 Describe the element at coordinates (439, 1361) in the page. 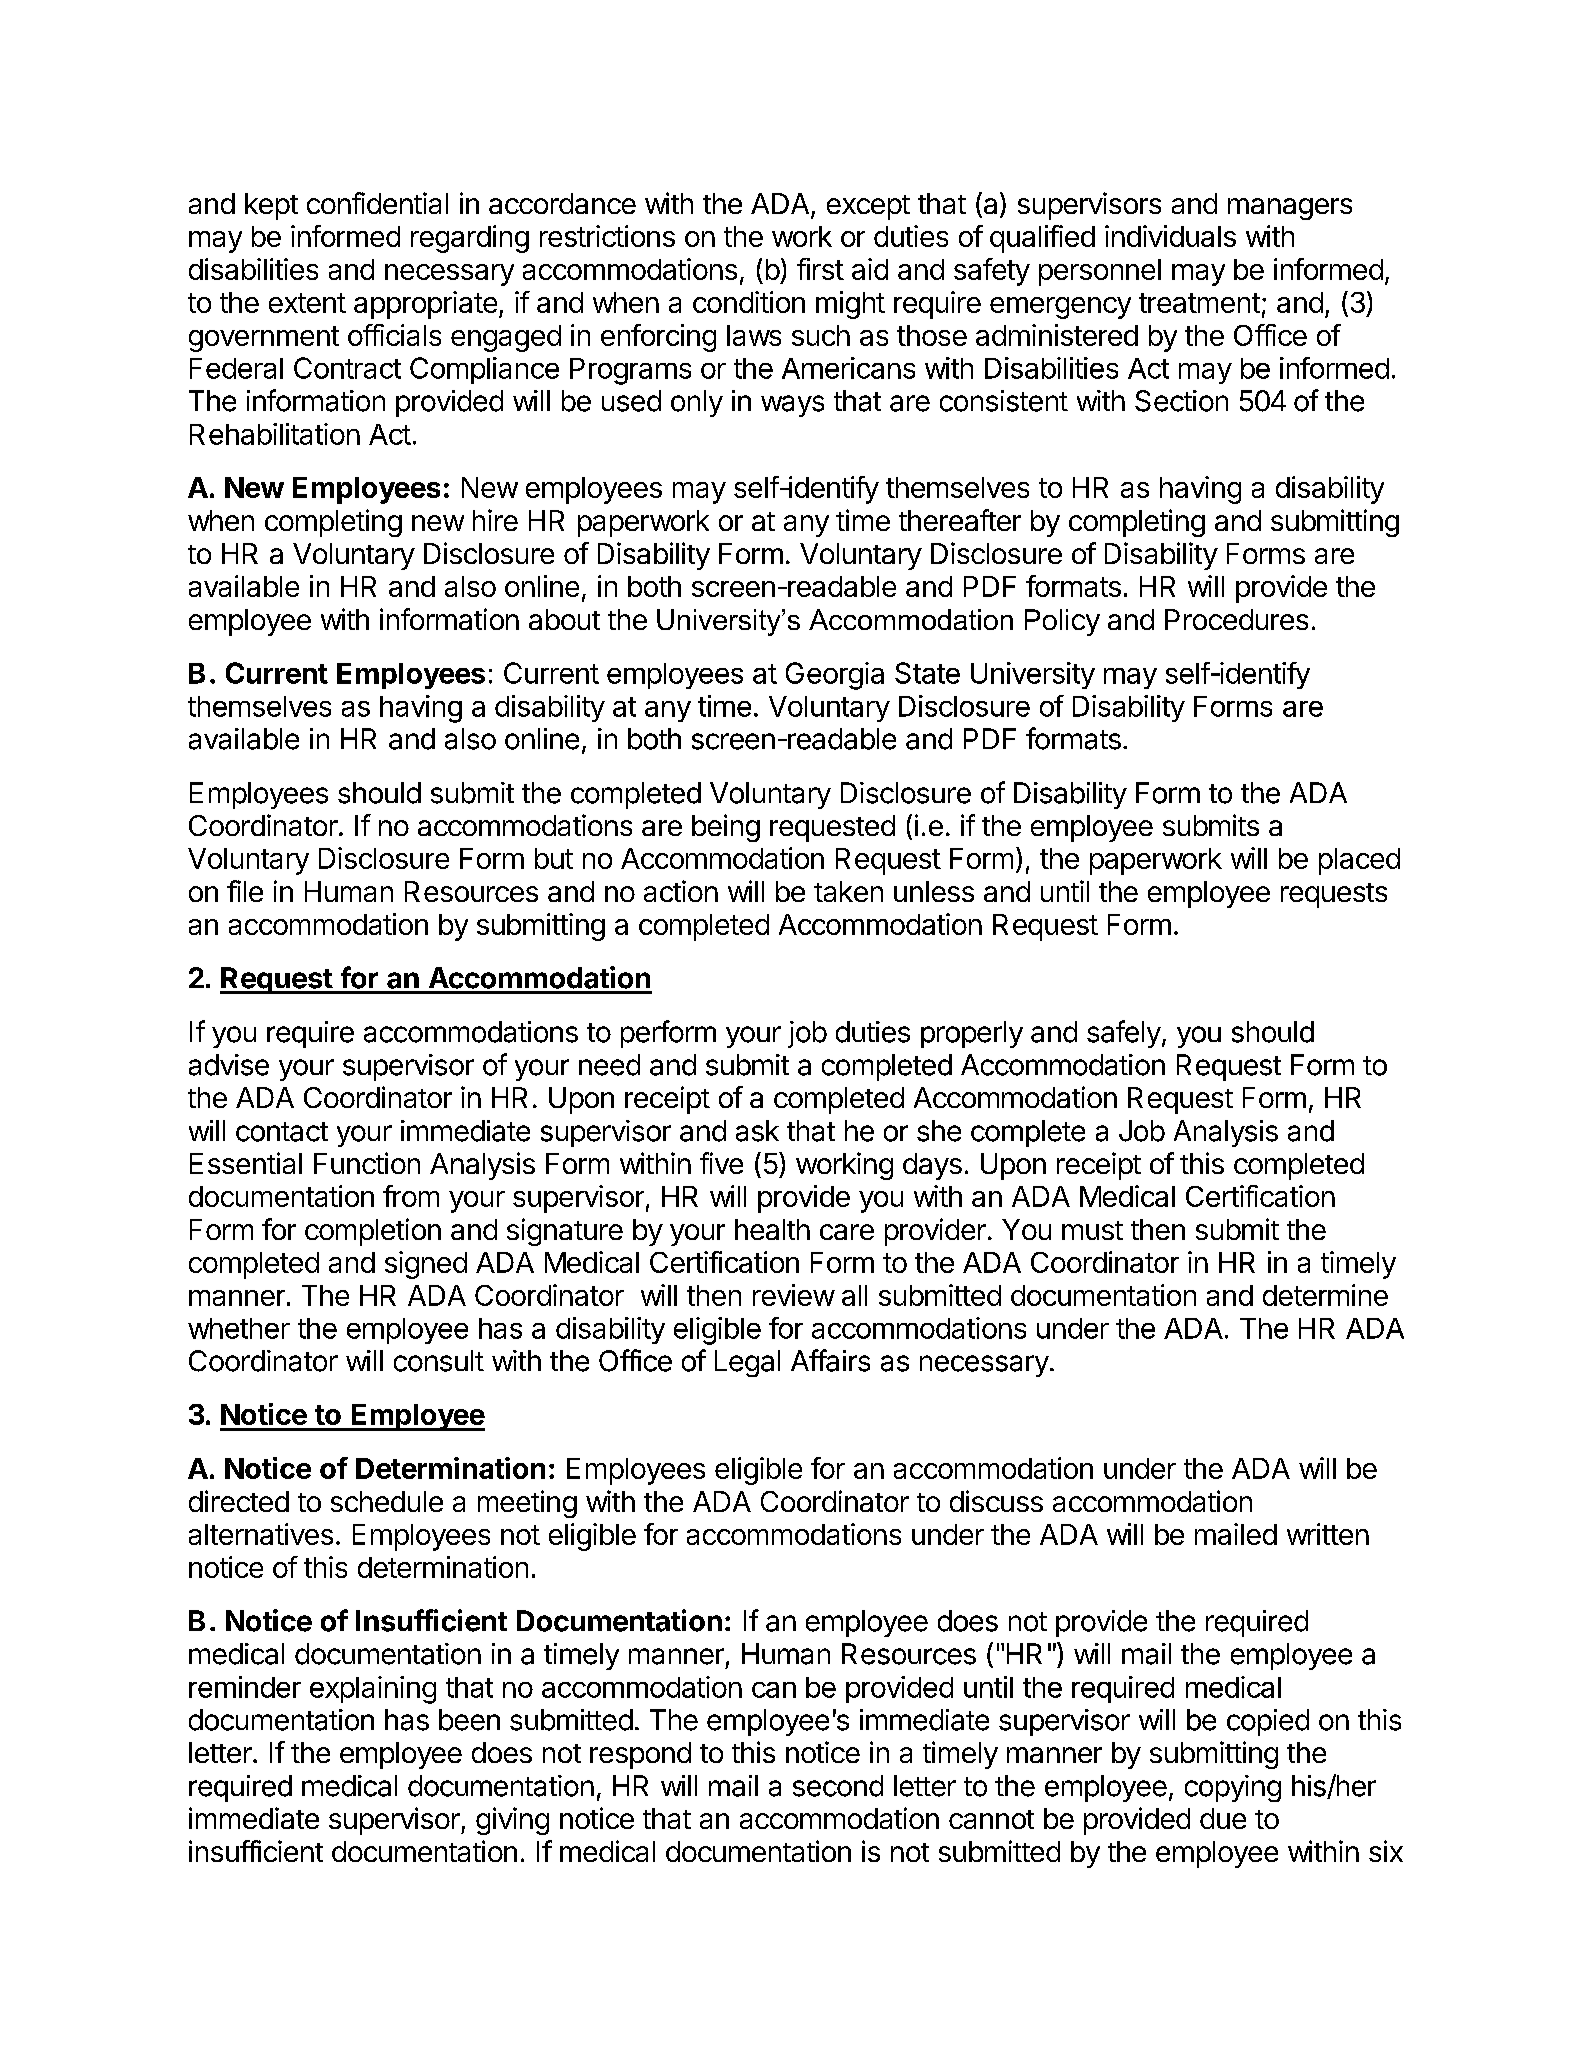

I see `consult` at that location.
